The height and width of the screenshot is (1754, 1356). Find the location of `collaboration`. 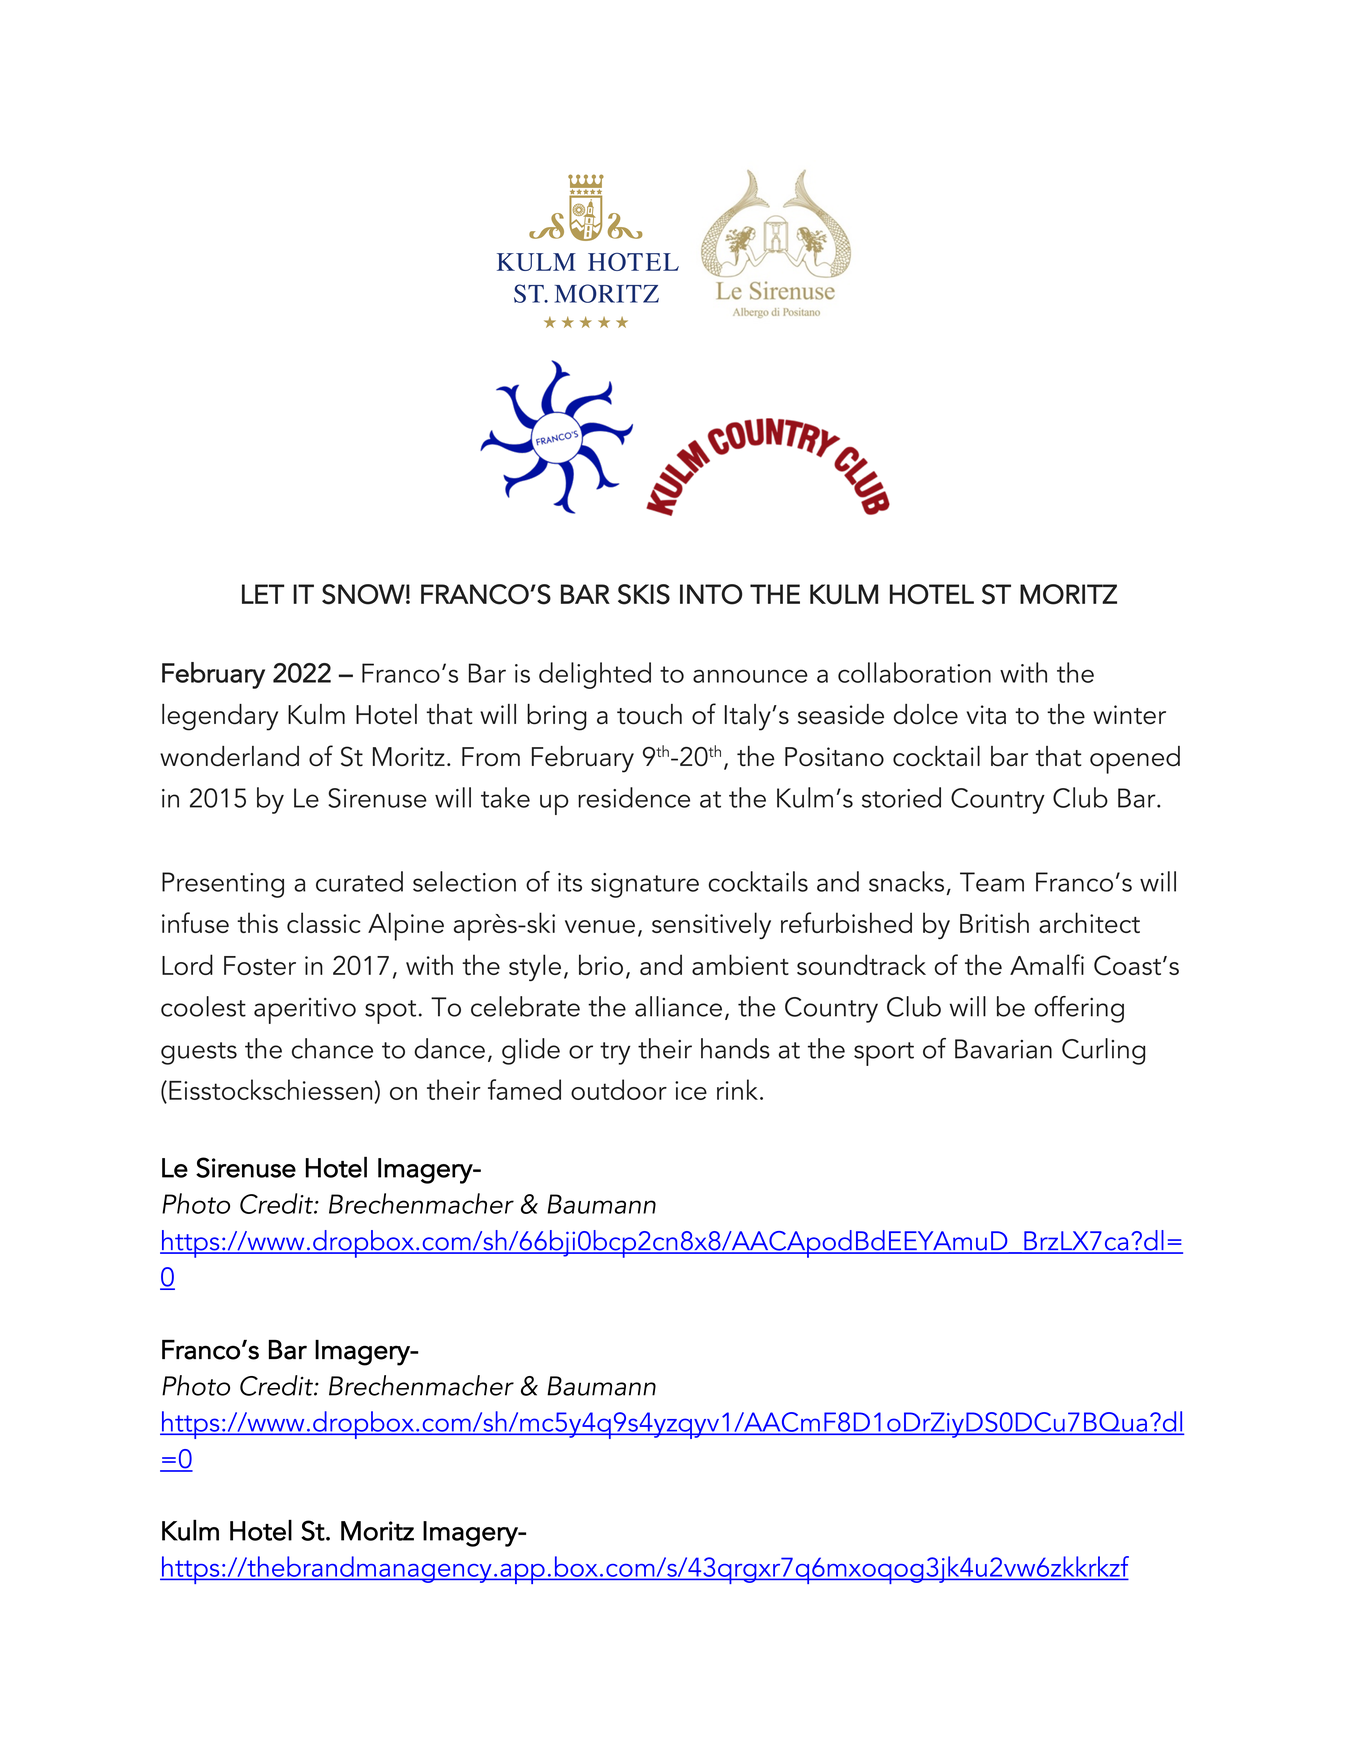

collaboration is located at coordinates (914, 672).
